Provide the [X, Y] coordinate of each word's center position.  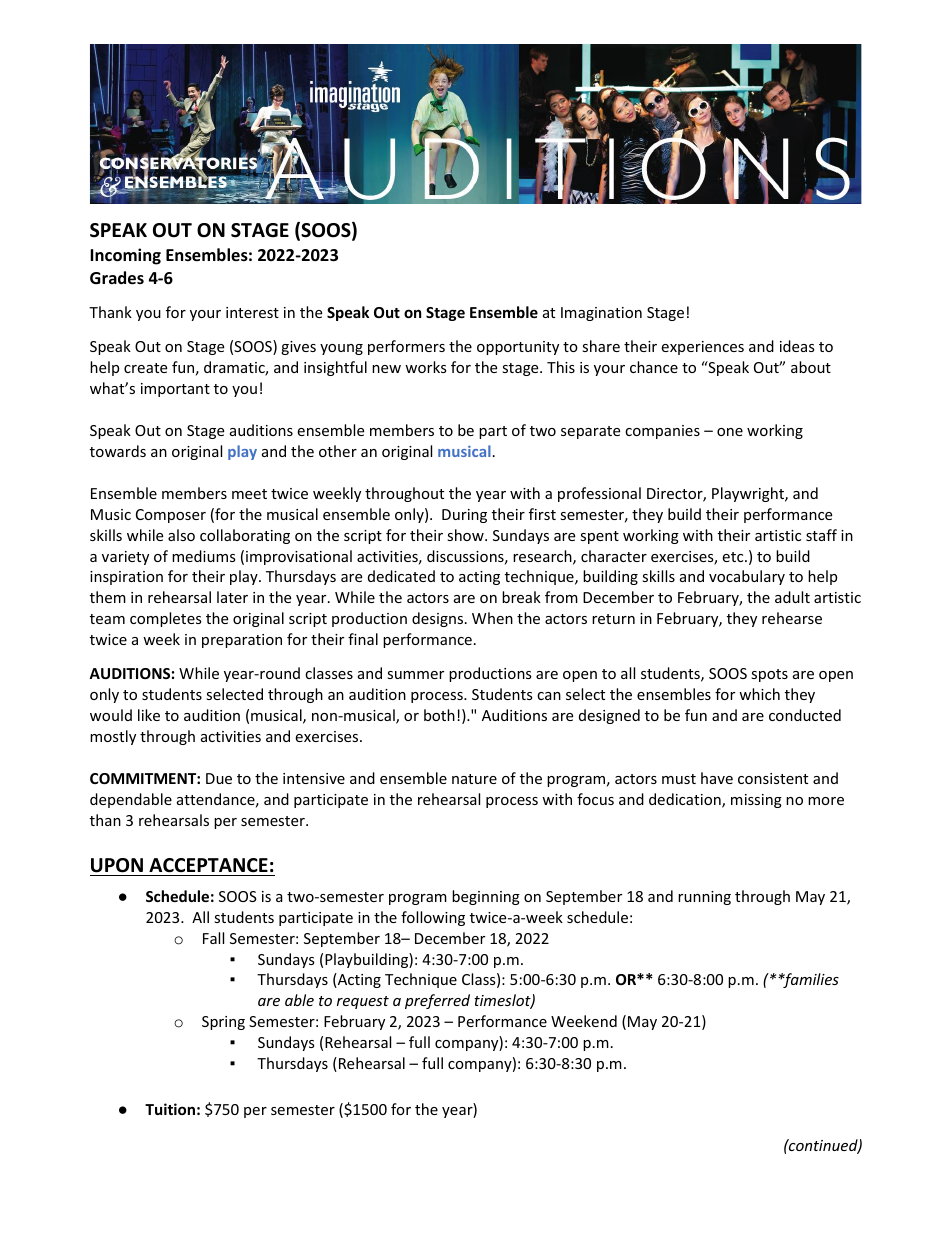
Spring [223, 1023]
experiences [702, 348]
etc [734, 557]
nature [474, 779]
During [464, 516]
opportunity [518, 348]
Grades [117, 278]
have [717, 778]
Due [219, 778]
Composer [171, 516]
